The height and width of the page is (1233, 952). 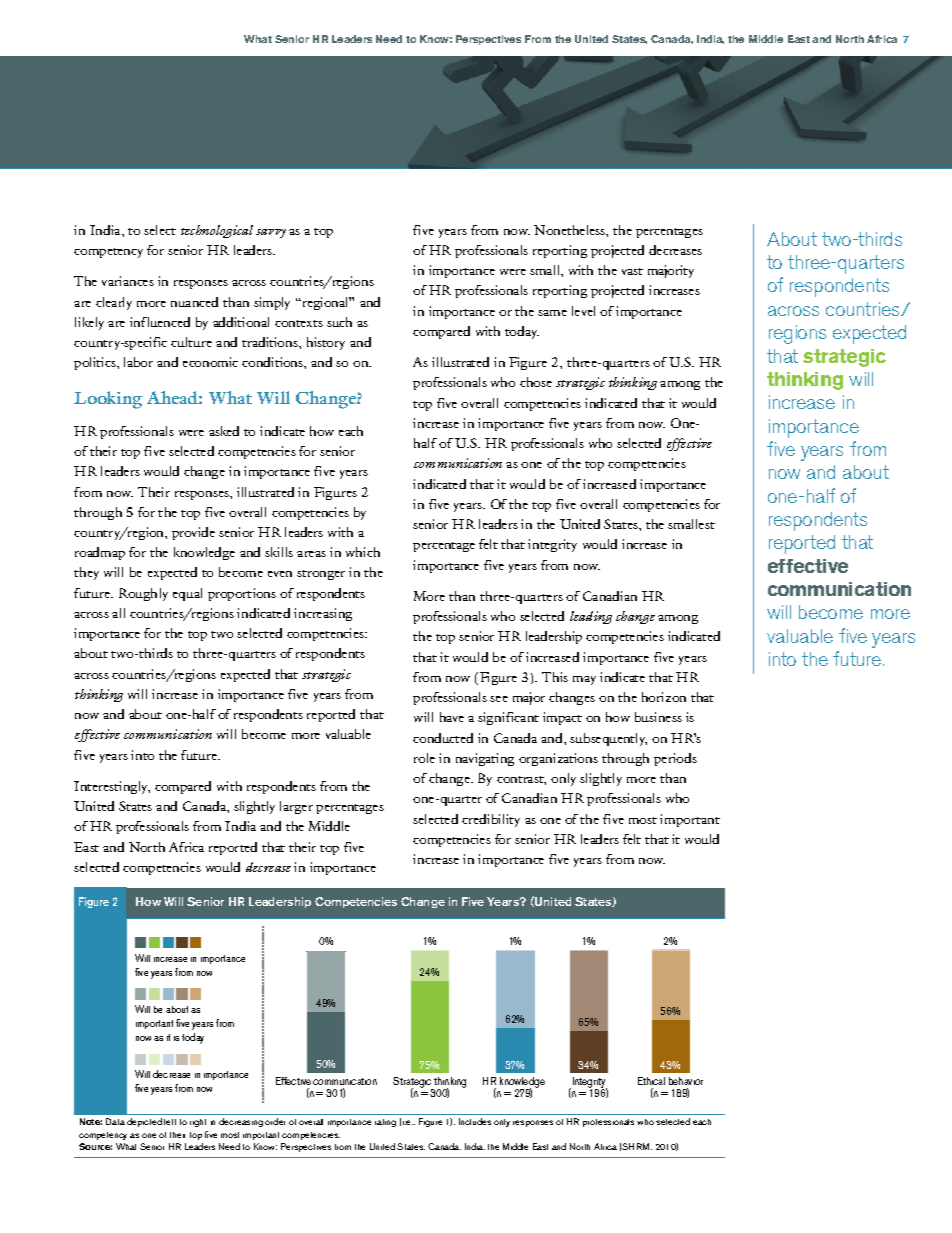 I want to click on organizations, so click(x=558, y=759).
